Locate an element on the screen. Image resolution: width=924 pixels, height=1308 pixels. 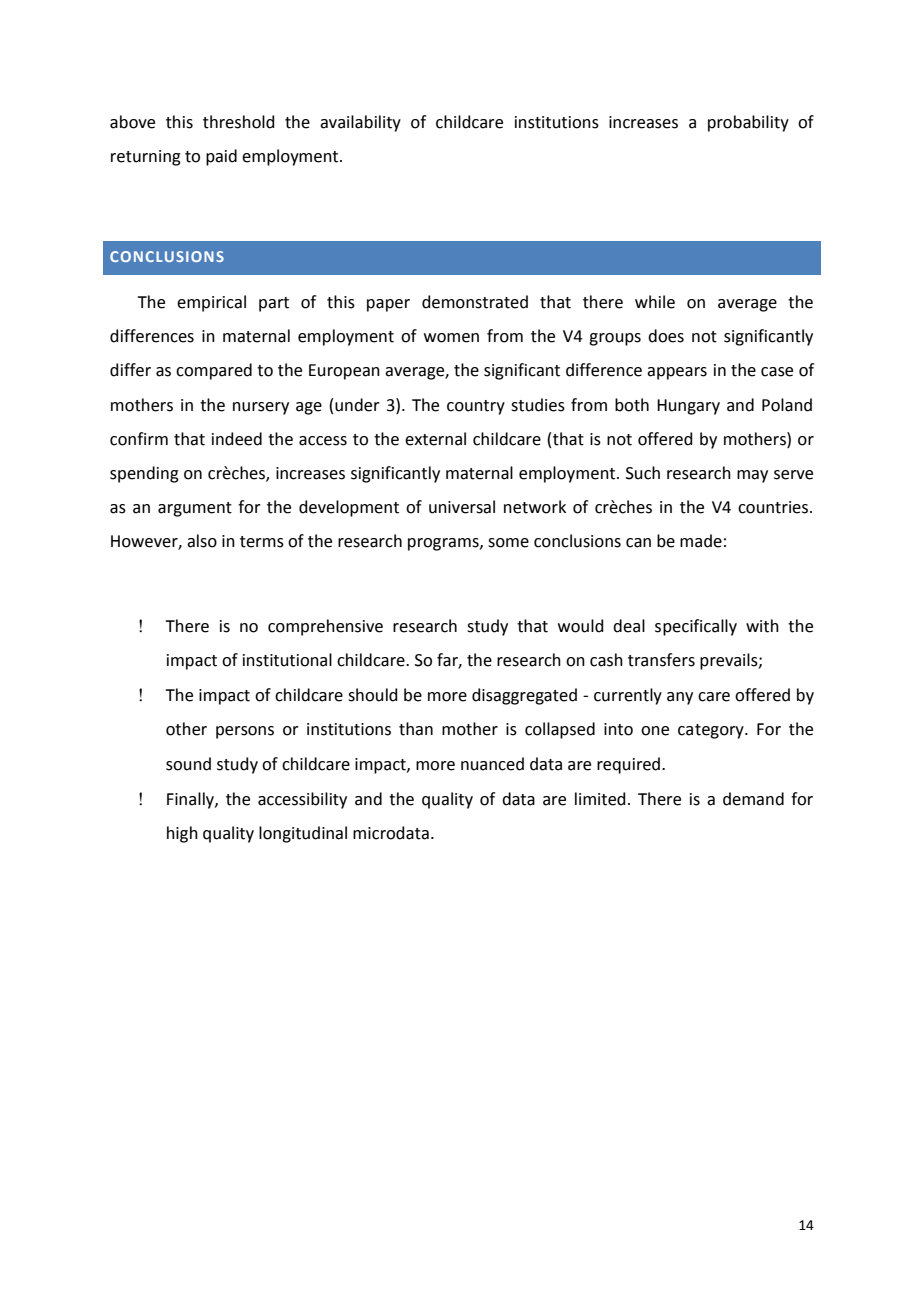
high is located at coordinates (182, 834).
